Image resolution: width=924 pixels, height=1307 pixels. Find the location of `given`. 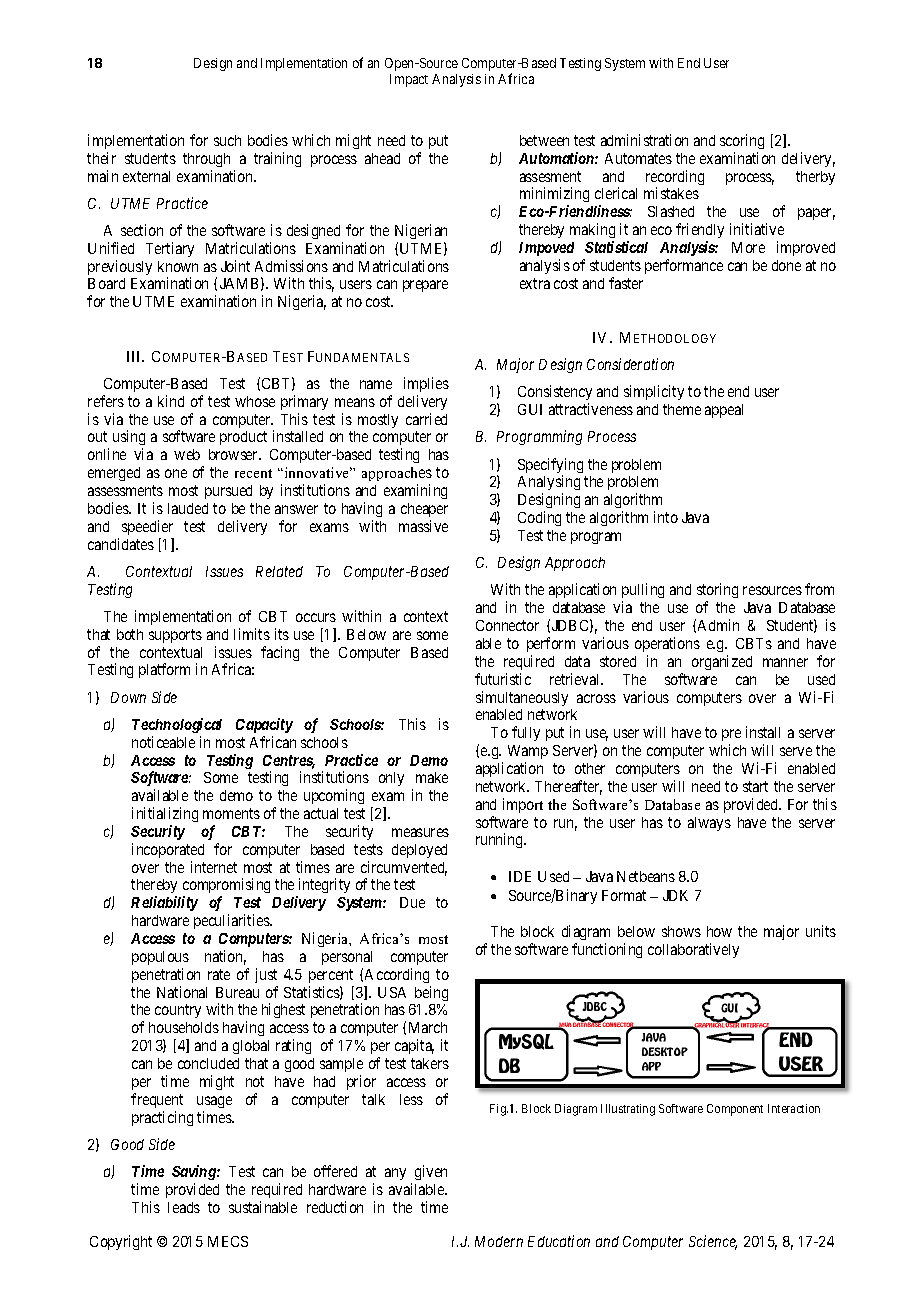

given is located at coordinates (431, 1172).
